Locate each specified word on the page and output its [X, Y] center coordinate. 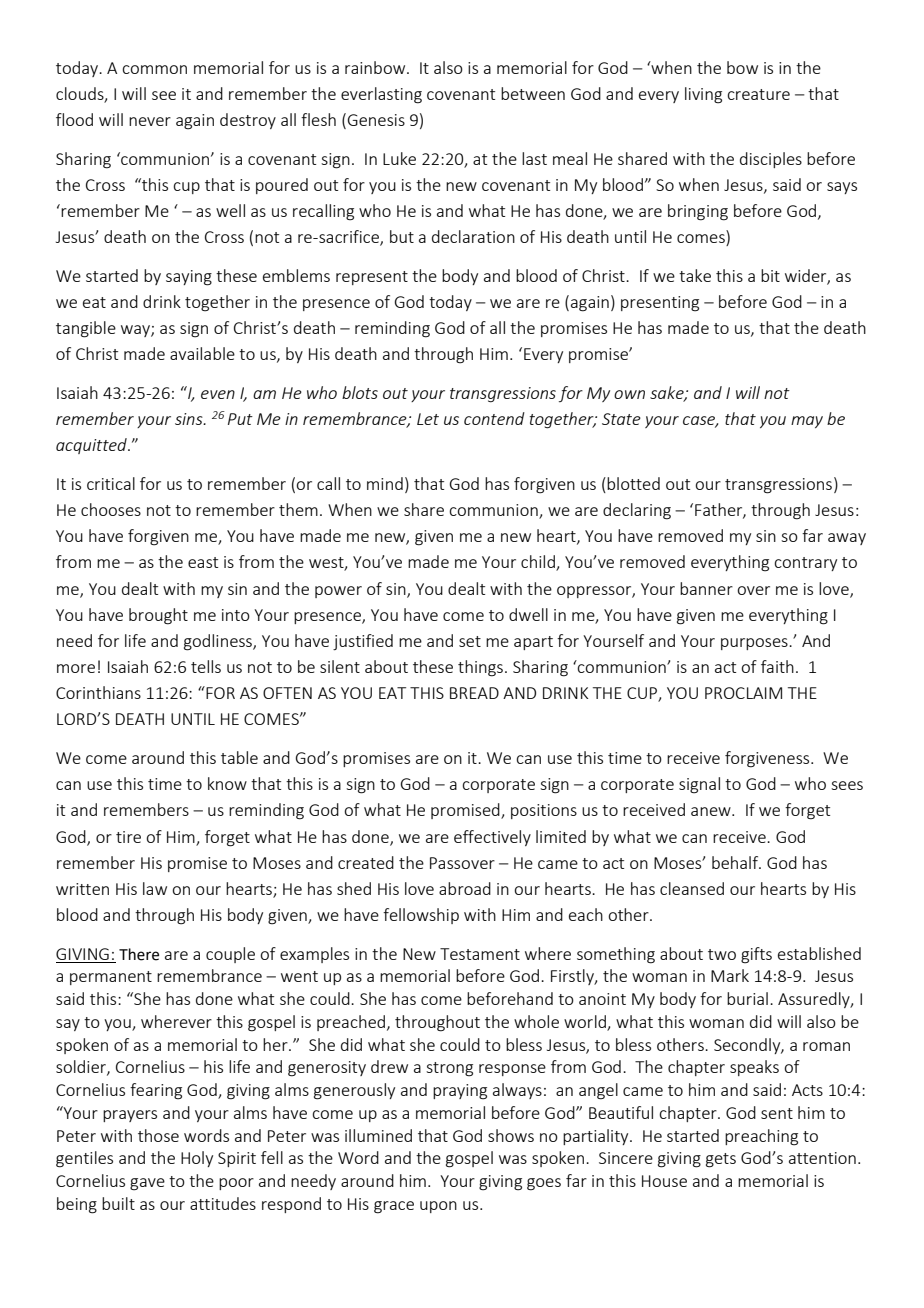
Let [428, 419]
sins [190, 419]
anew [712, 811]
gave [147, 1184]
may [807, 422]
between [533, 93]
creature [758, 94]
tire [128, 837]
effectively [492, 838]
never [150, 121]
